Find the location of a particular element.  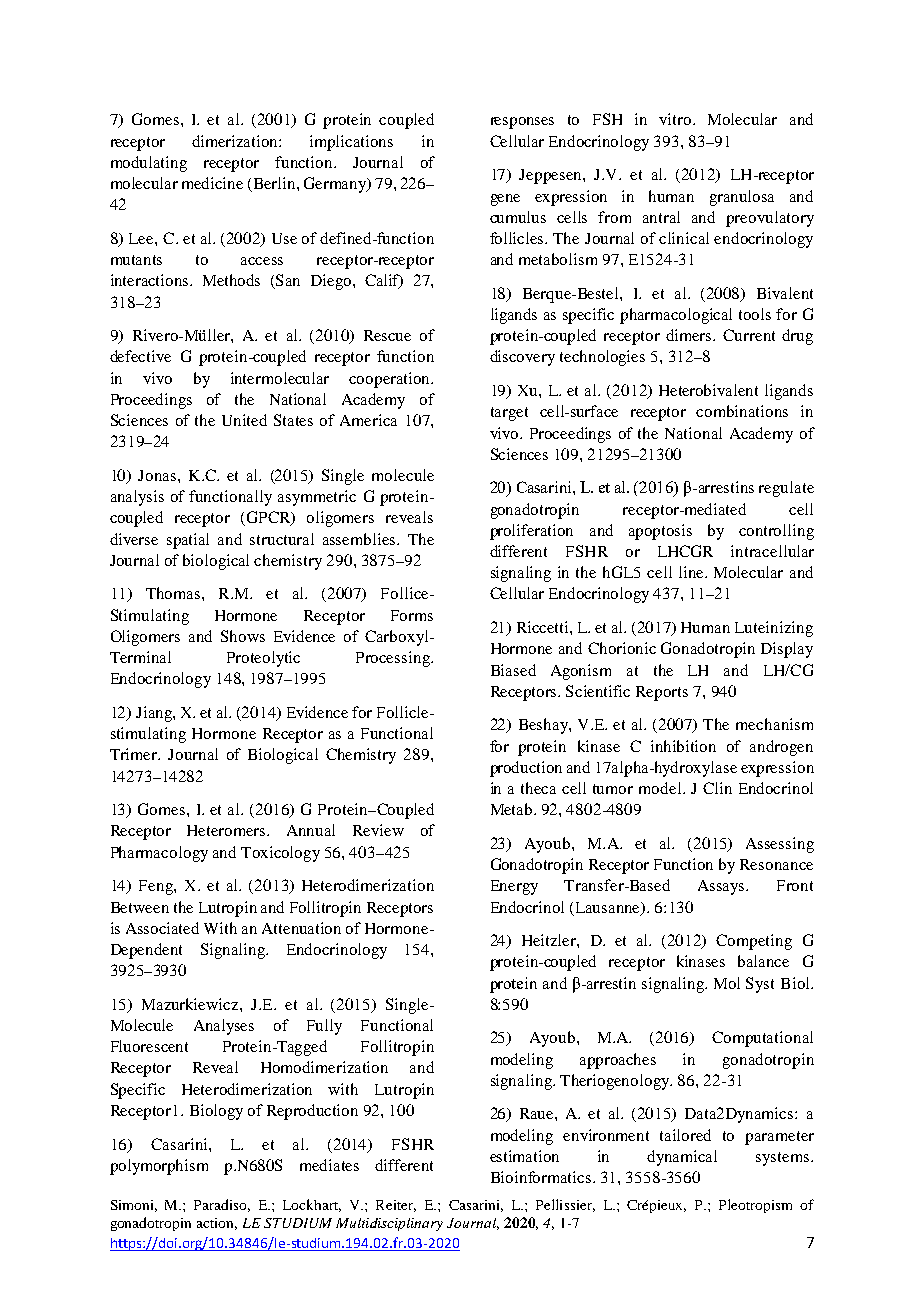

Associated is located at coordinates (162, 928).
